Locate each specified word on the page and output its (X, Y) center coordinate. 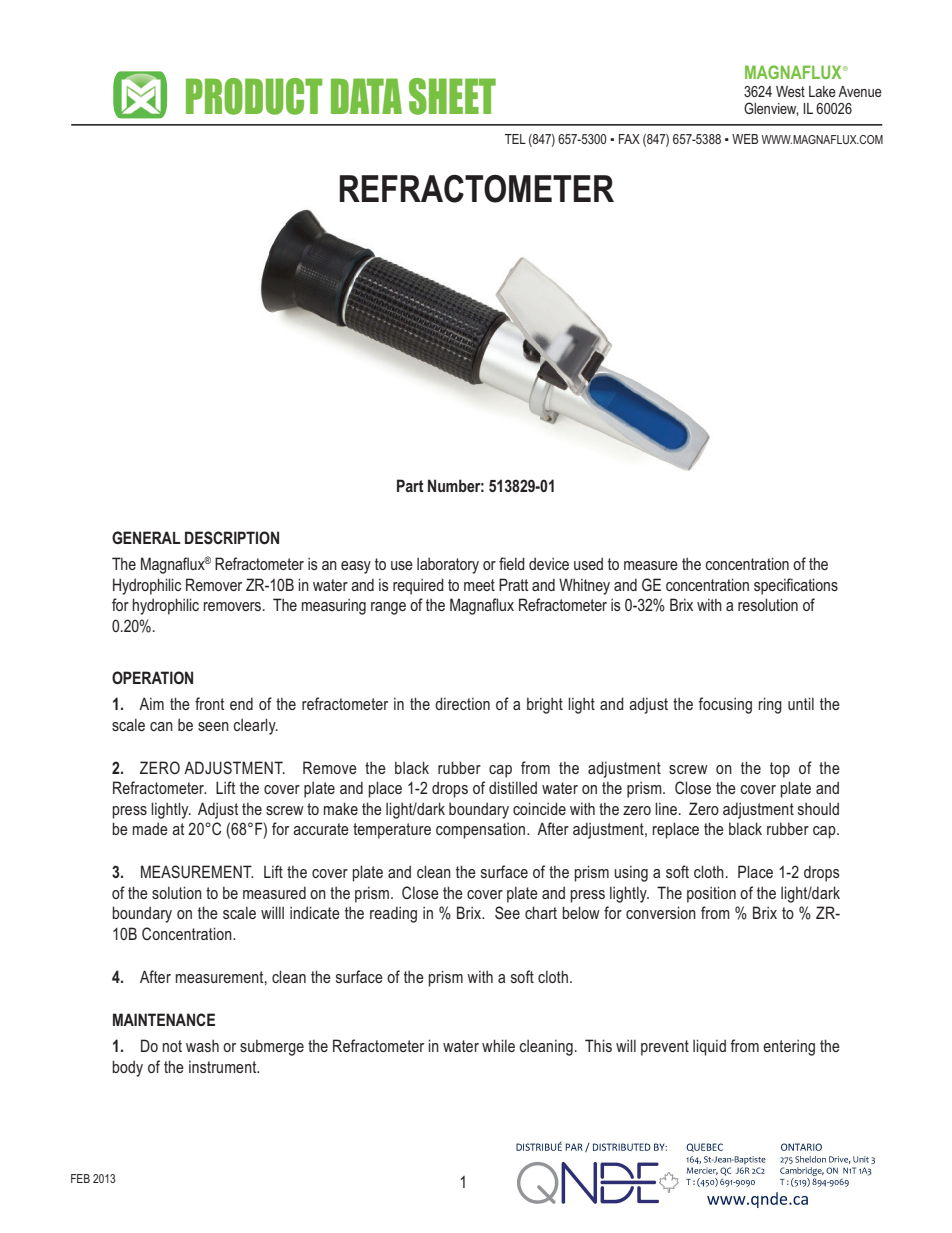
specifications (796, 586)
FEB (80, 1178)
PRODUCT (254, 96)
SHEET (452, 96)
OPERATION (152, 677)
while (498, 1045)
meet (479, 585)
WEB (745, 139)
